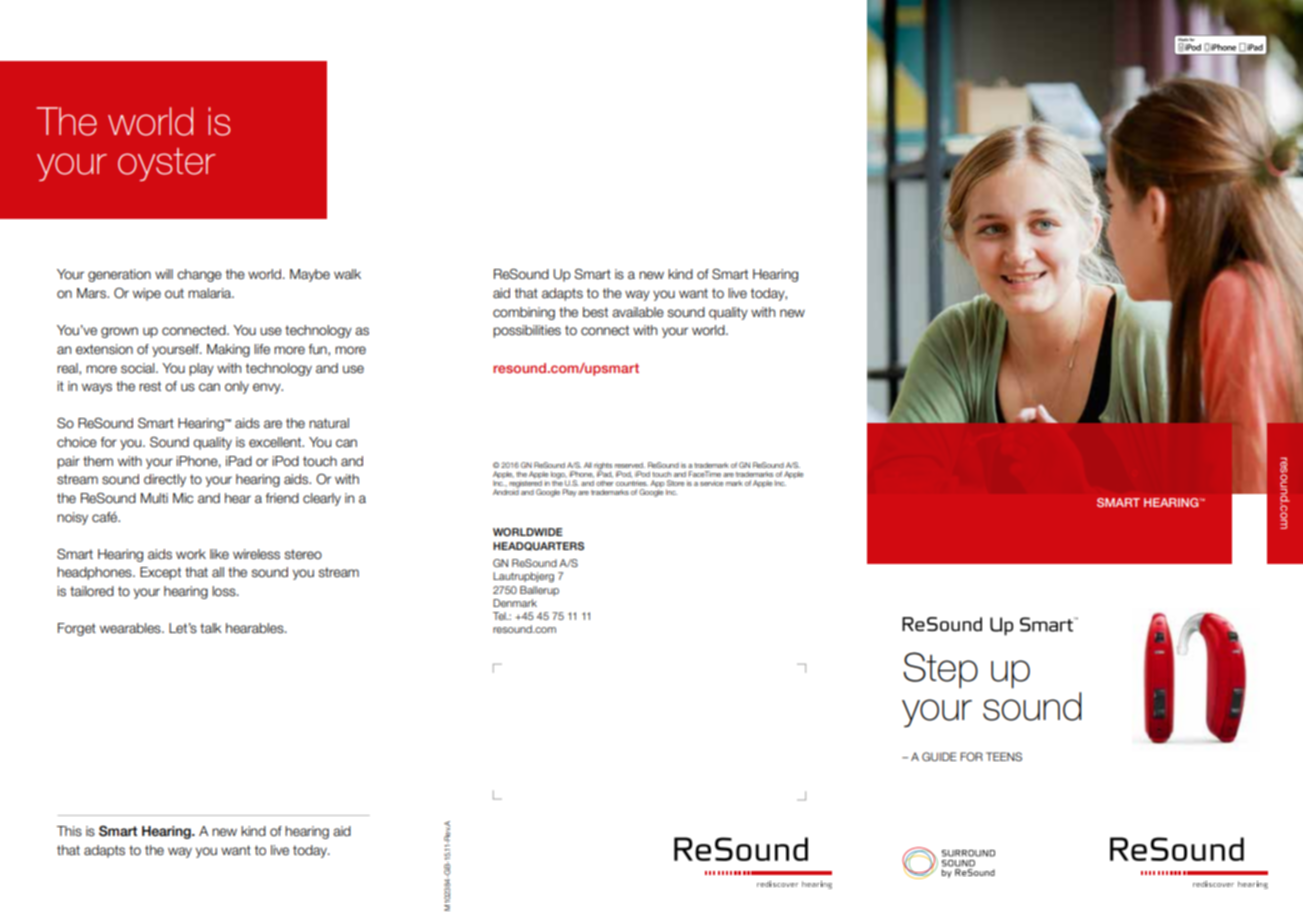  I want to click on loss, so click(225, 591).
